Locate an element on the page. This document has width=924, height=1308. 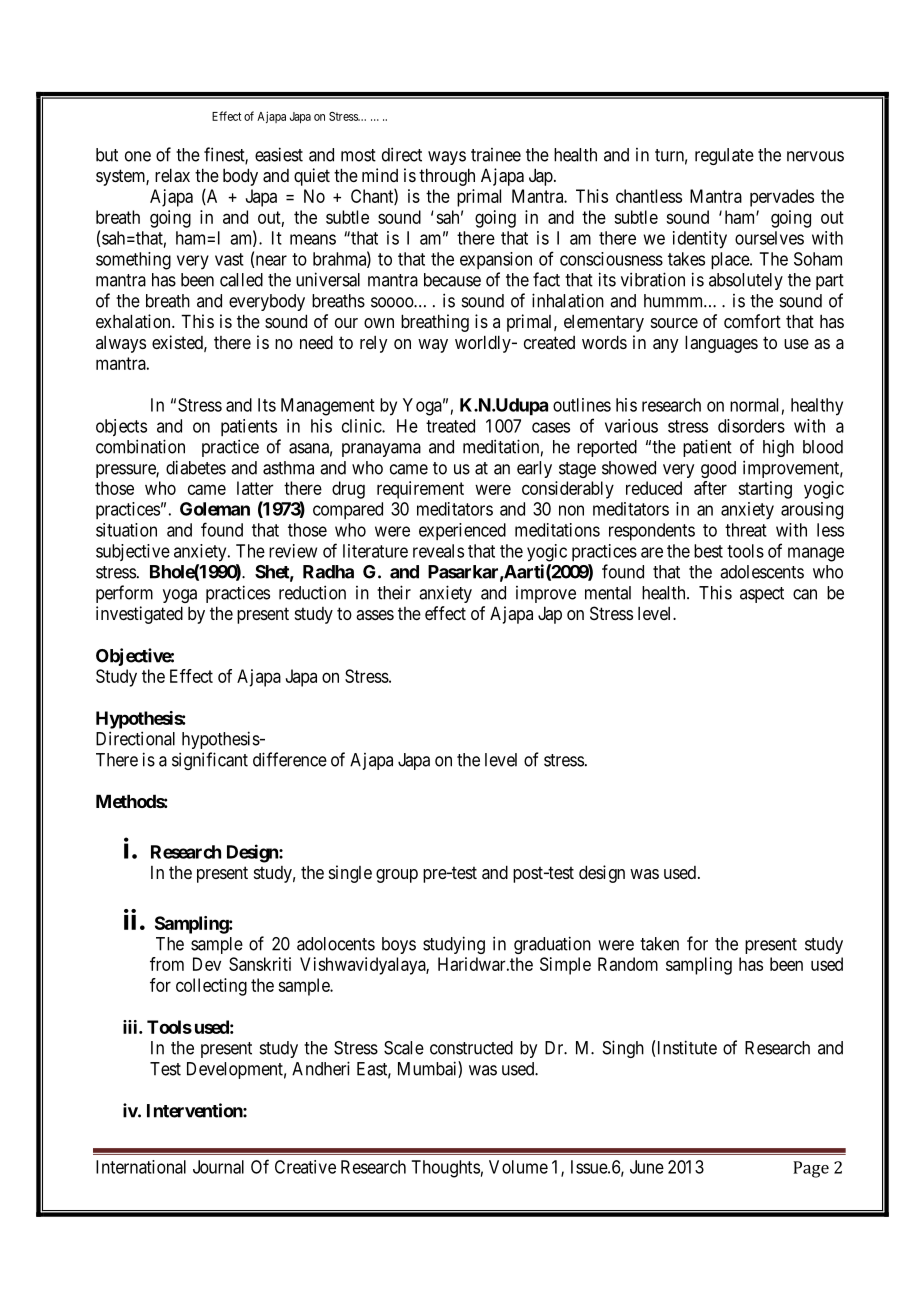
relax is located at coordinates (172, 175).
